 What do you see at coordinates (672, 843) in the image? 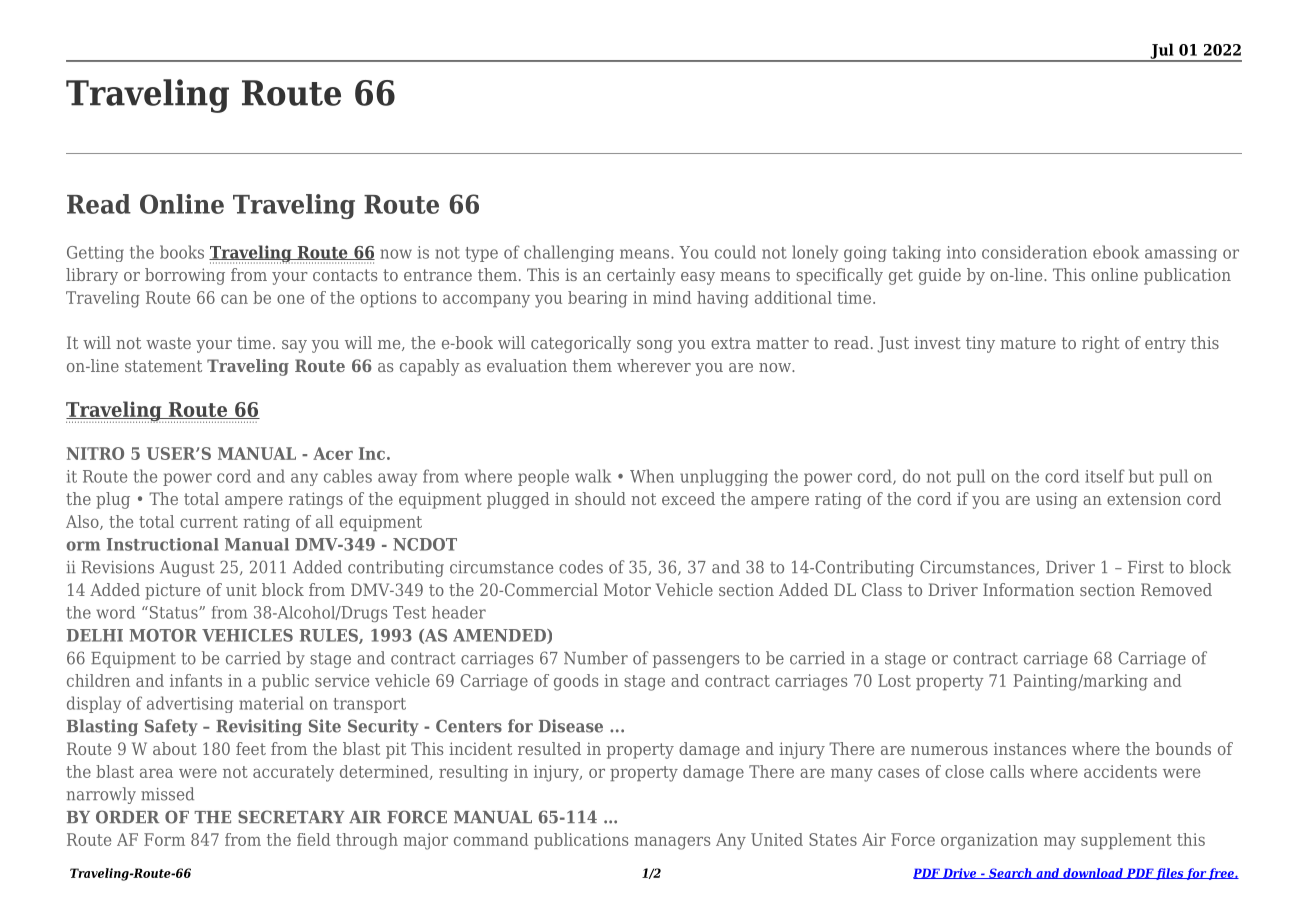
I see `managers` at bounding box center [672, 843].
